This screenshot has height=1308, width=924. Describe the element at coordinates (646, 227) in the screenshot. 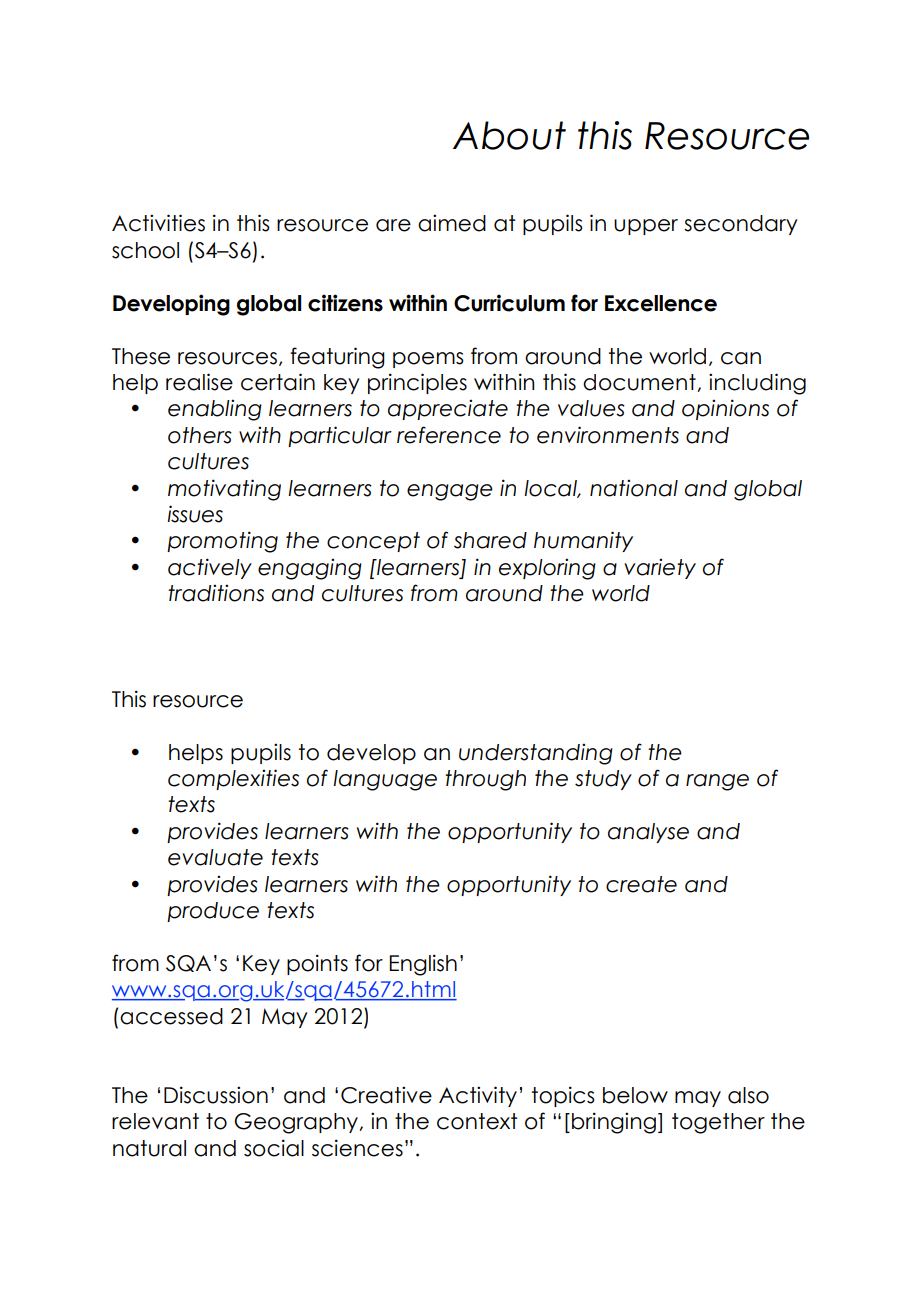

I see `upper` at that location.
